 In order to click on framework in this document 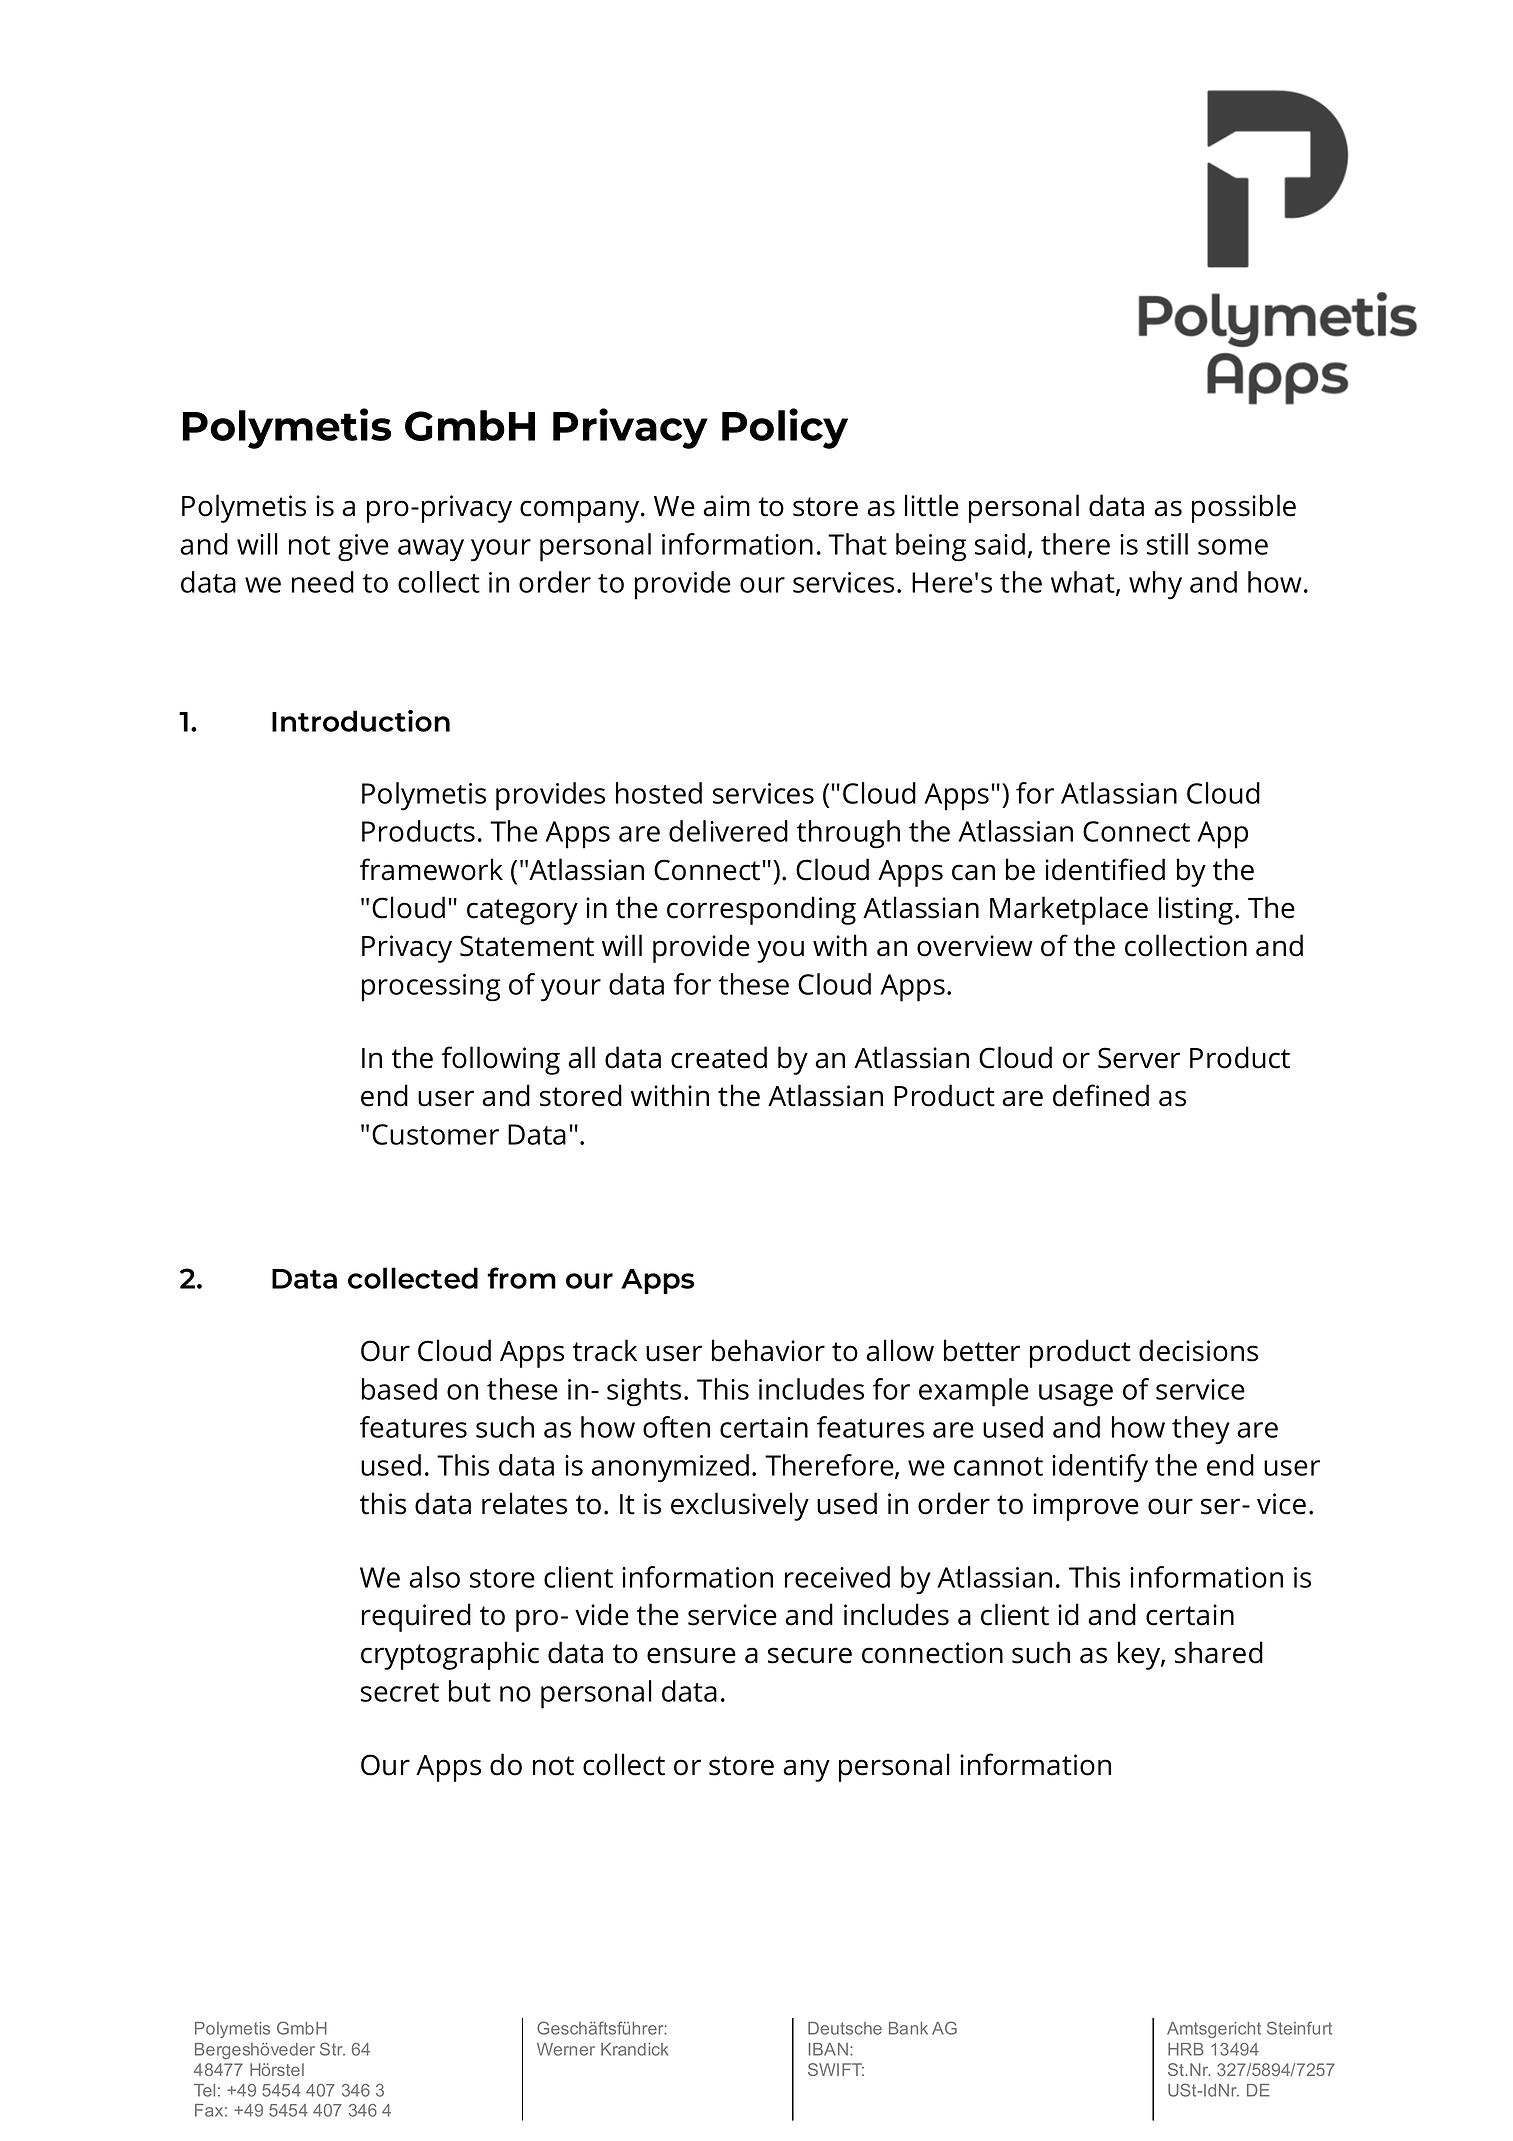, I will do `click(431, 869)`.
